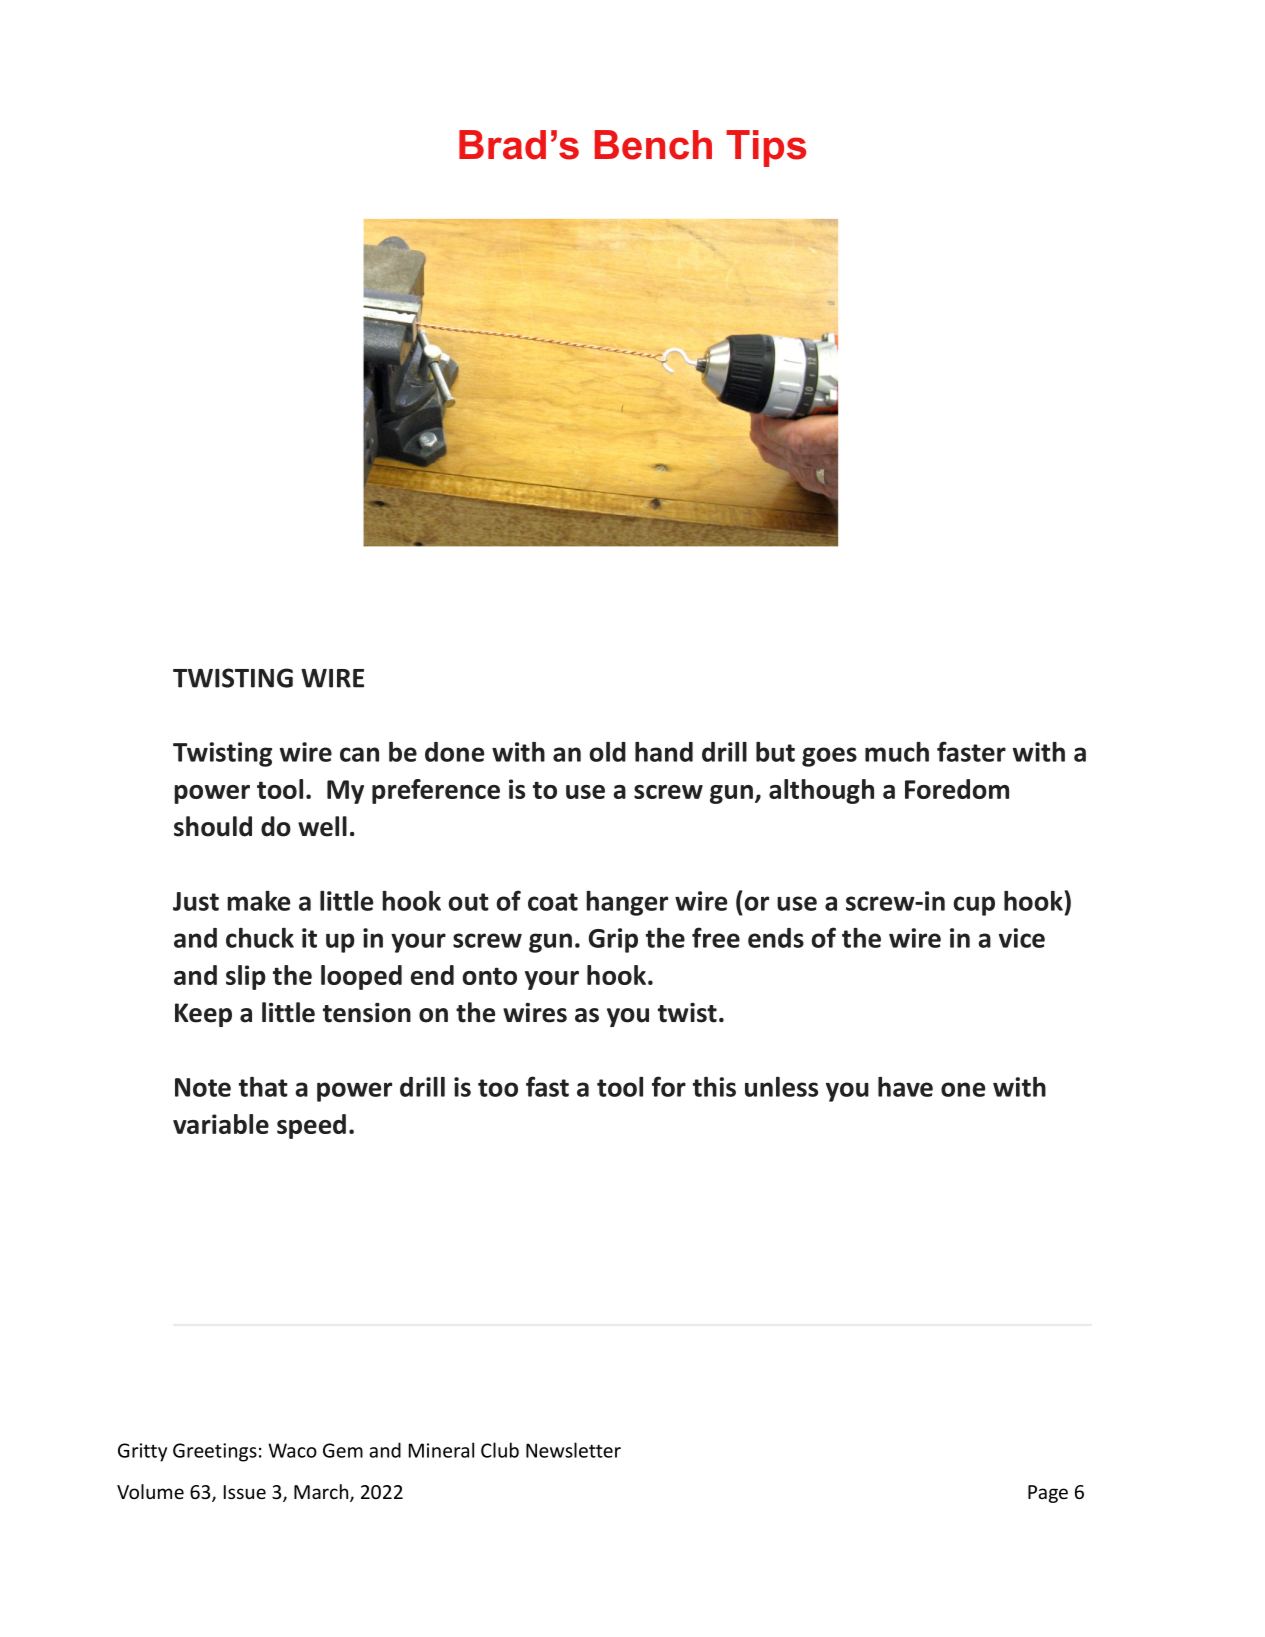  I want to click on Tips, so click(766, 148).
